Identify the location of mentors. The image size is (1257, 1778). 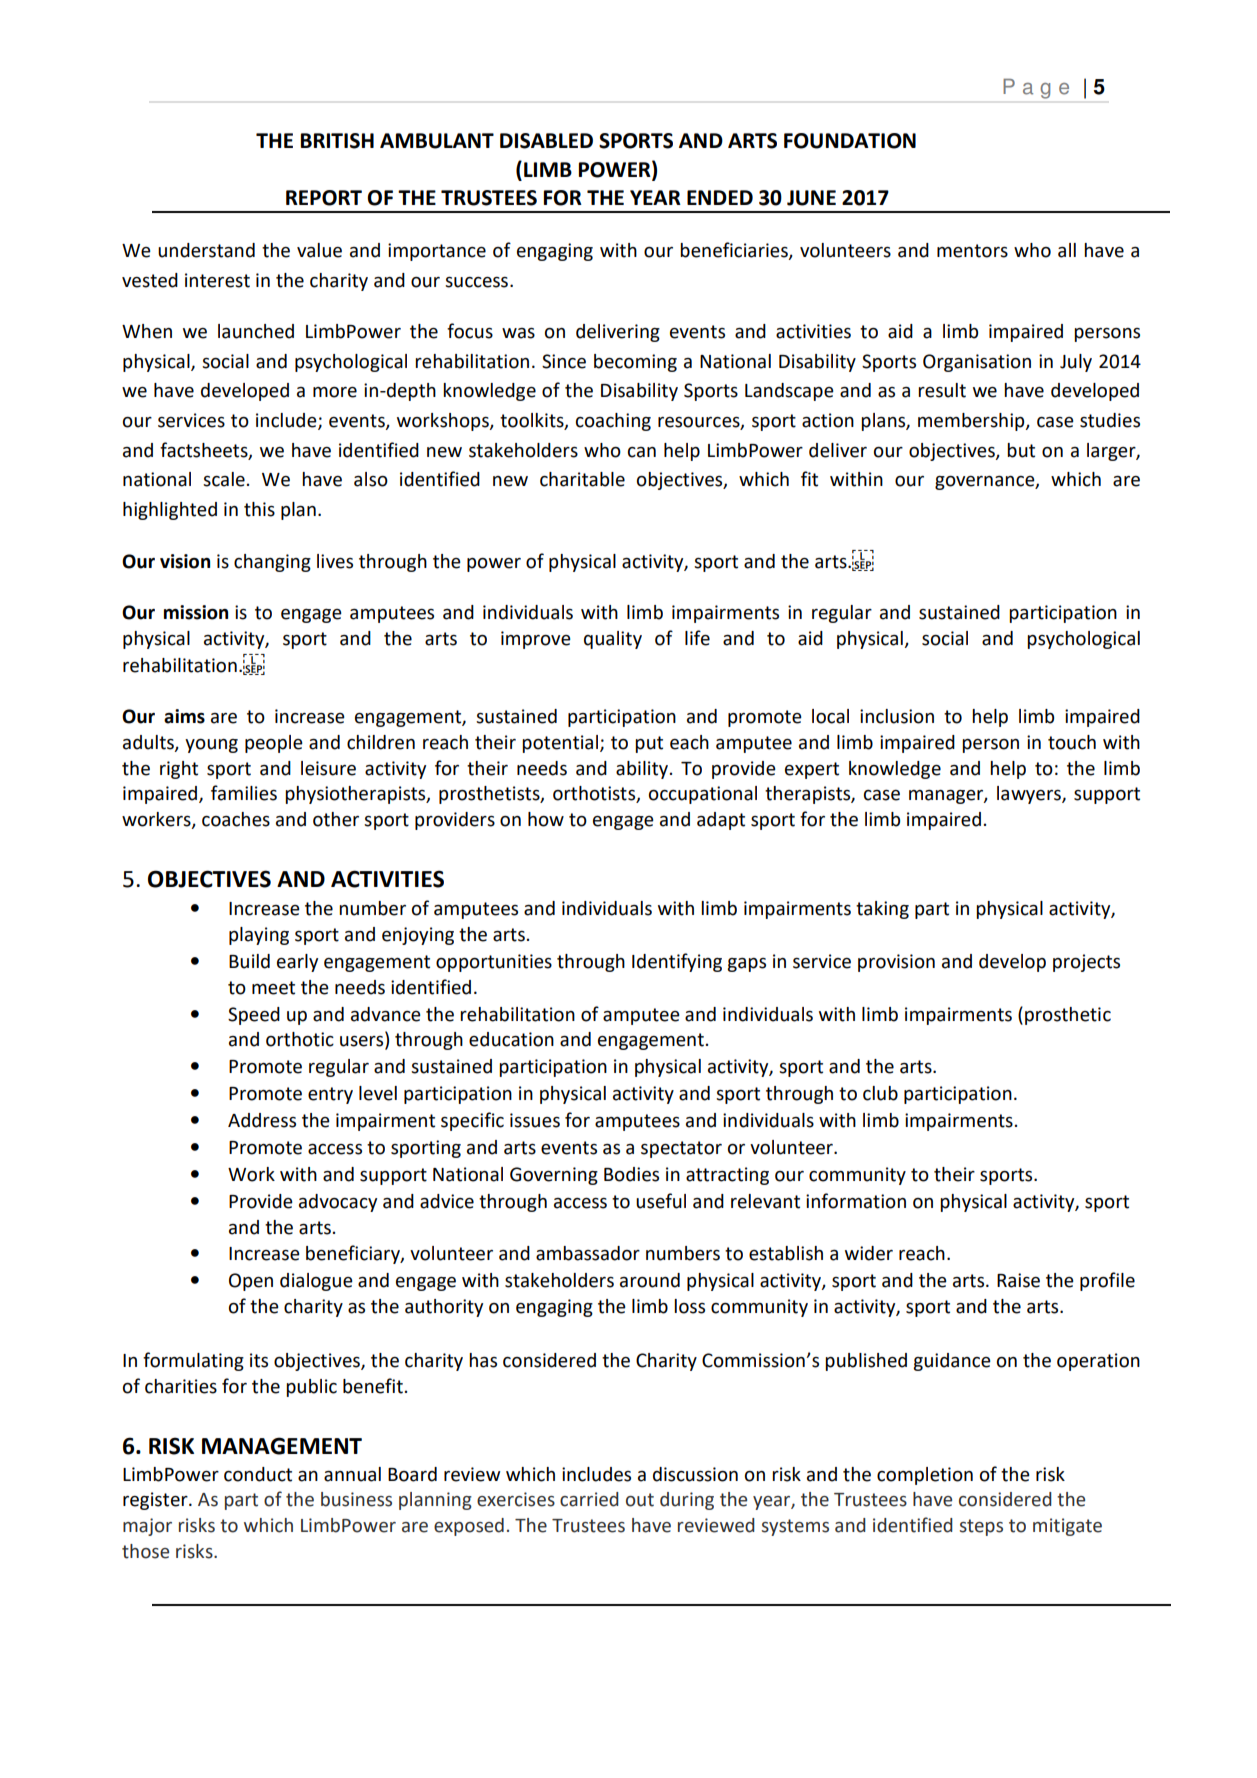
(972, 251).
